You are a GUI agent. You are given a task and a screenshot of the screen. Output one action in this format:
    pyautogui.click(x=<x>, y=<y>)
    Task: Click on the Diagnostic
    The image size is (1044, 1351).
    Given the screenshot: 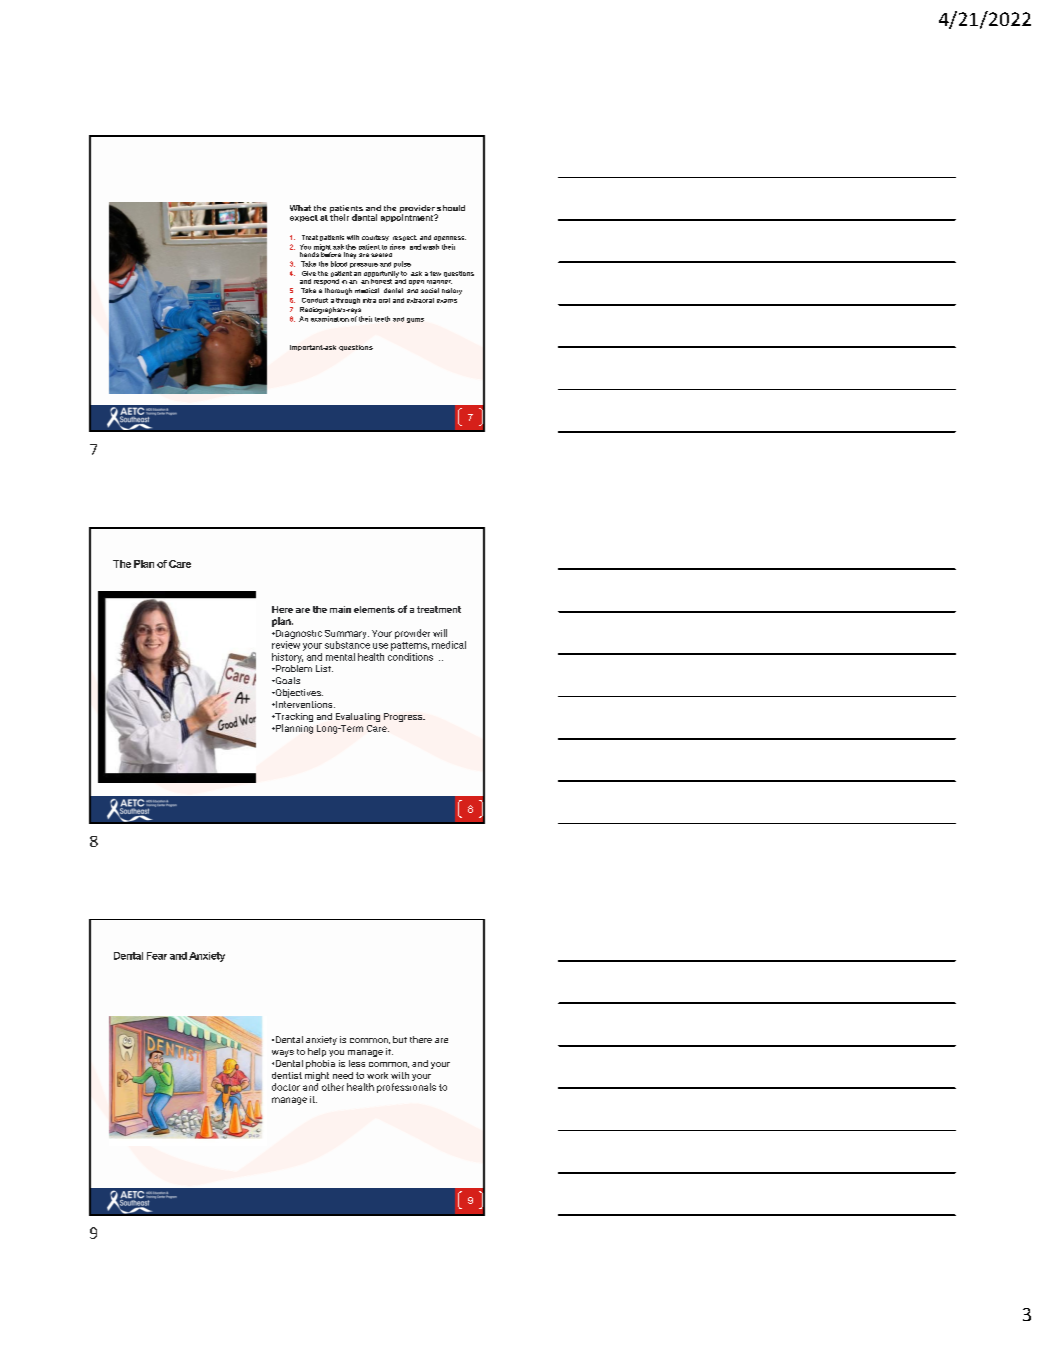 What is the action you would take?
    pyautogui.click(x=298, y=634)
